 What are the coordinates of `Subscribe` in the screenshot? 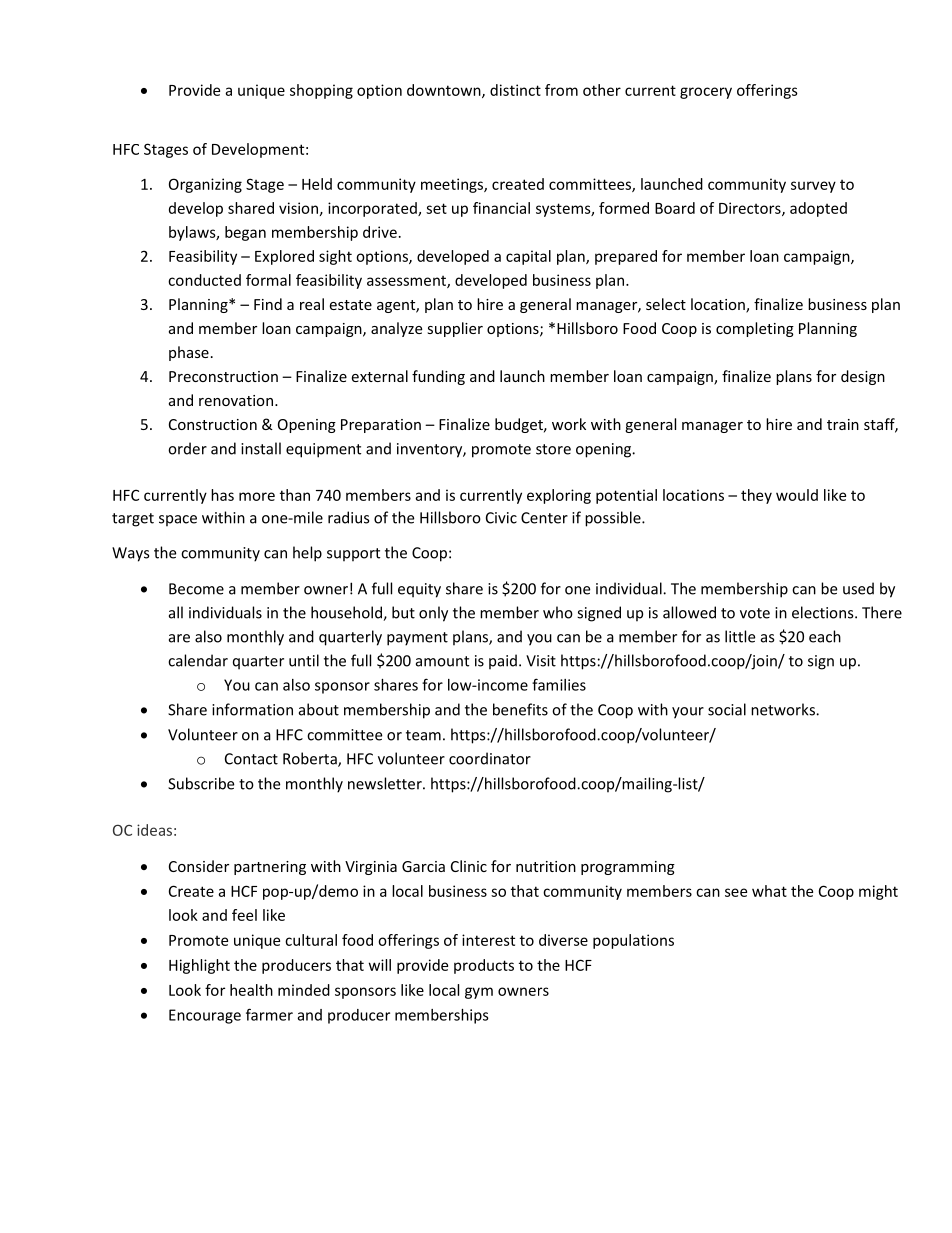 It's located at (201, 783).
